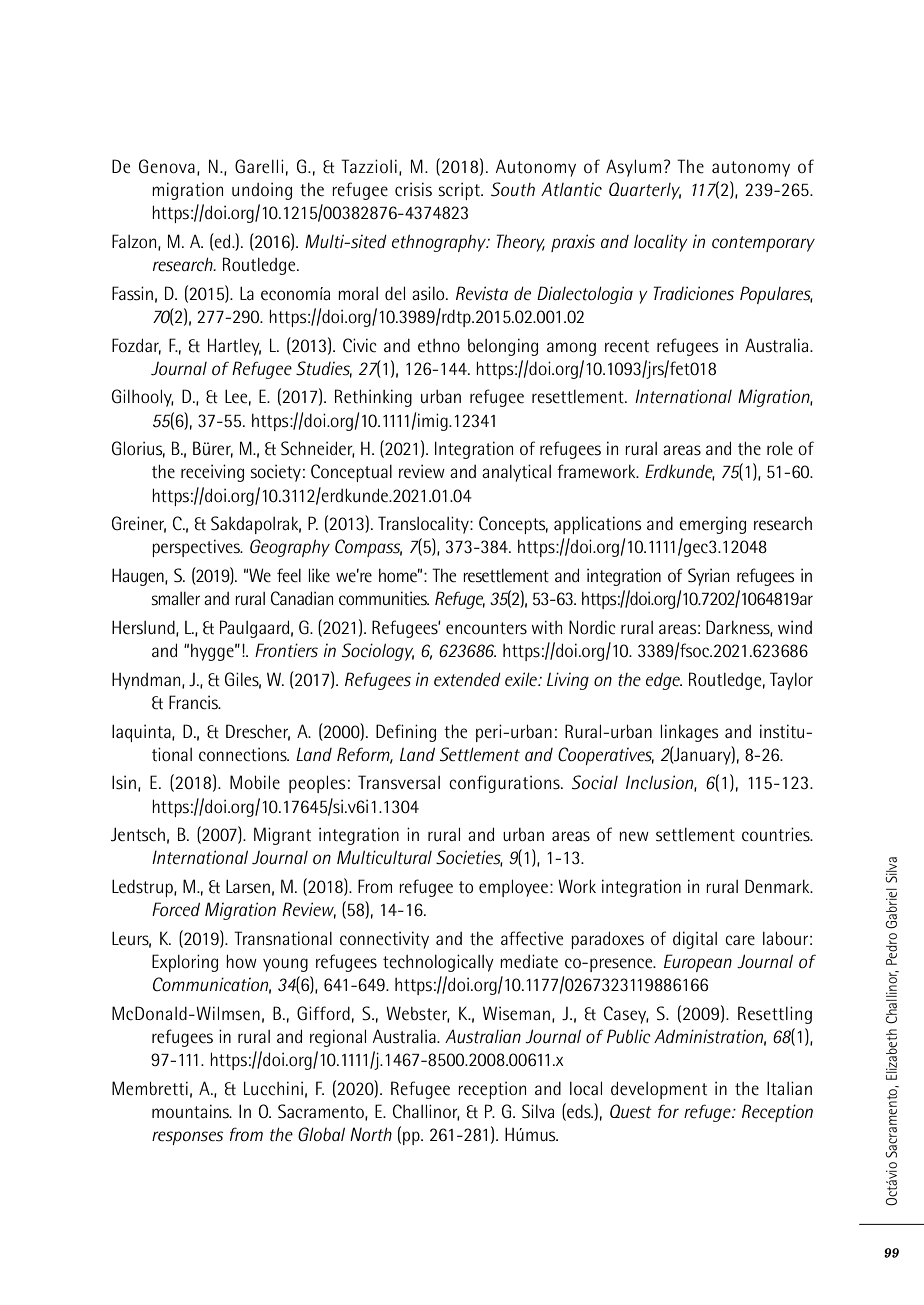 The width and height of the document is (924, 1305). Describe the element at coordinates (460, 191) in the document. I see `script` at that location.
